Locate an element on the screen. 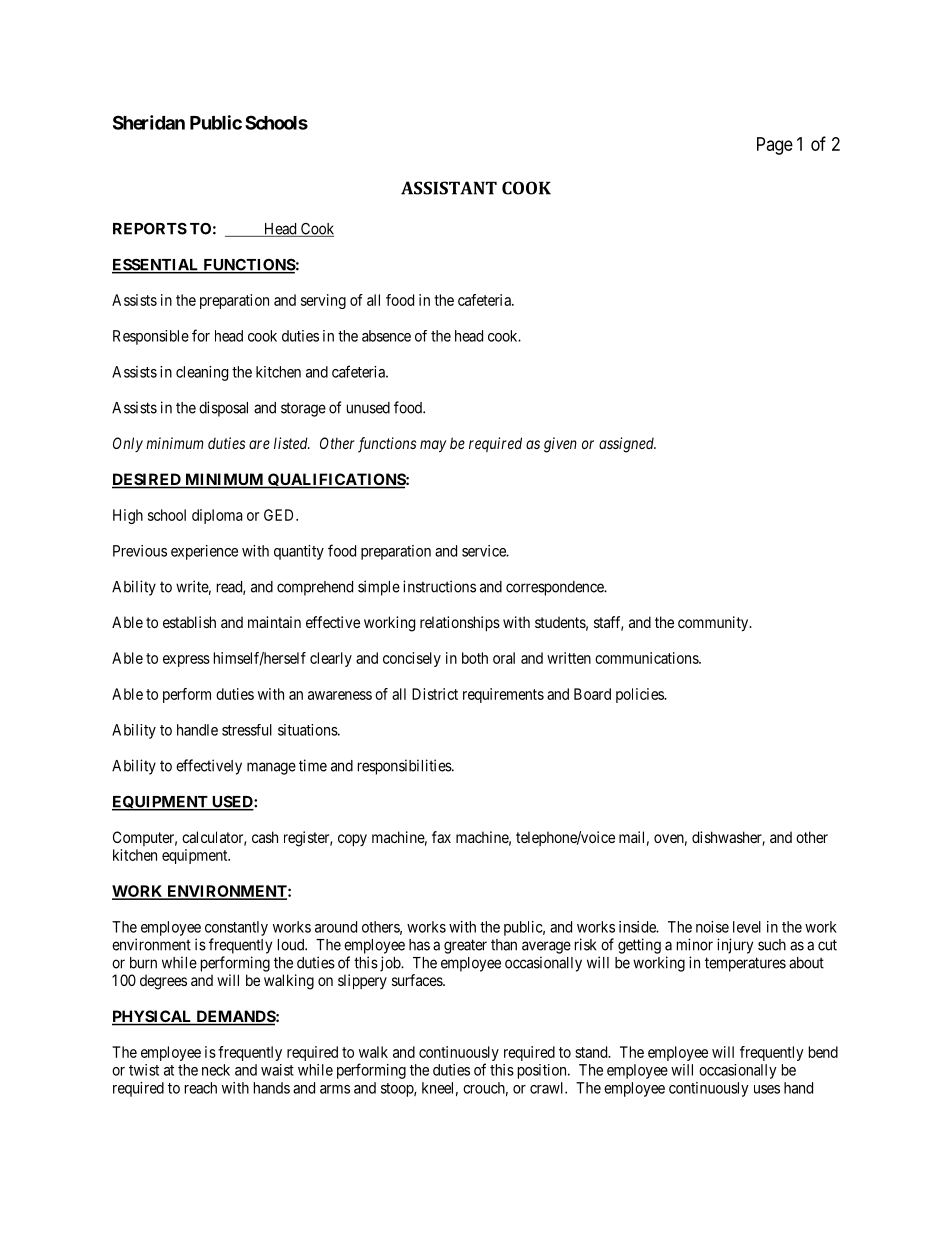 This screenshot has height=1233, width=952. relationships is located at coordinates (460, 623).
